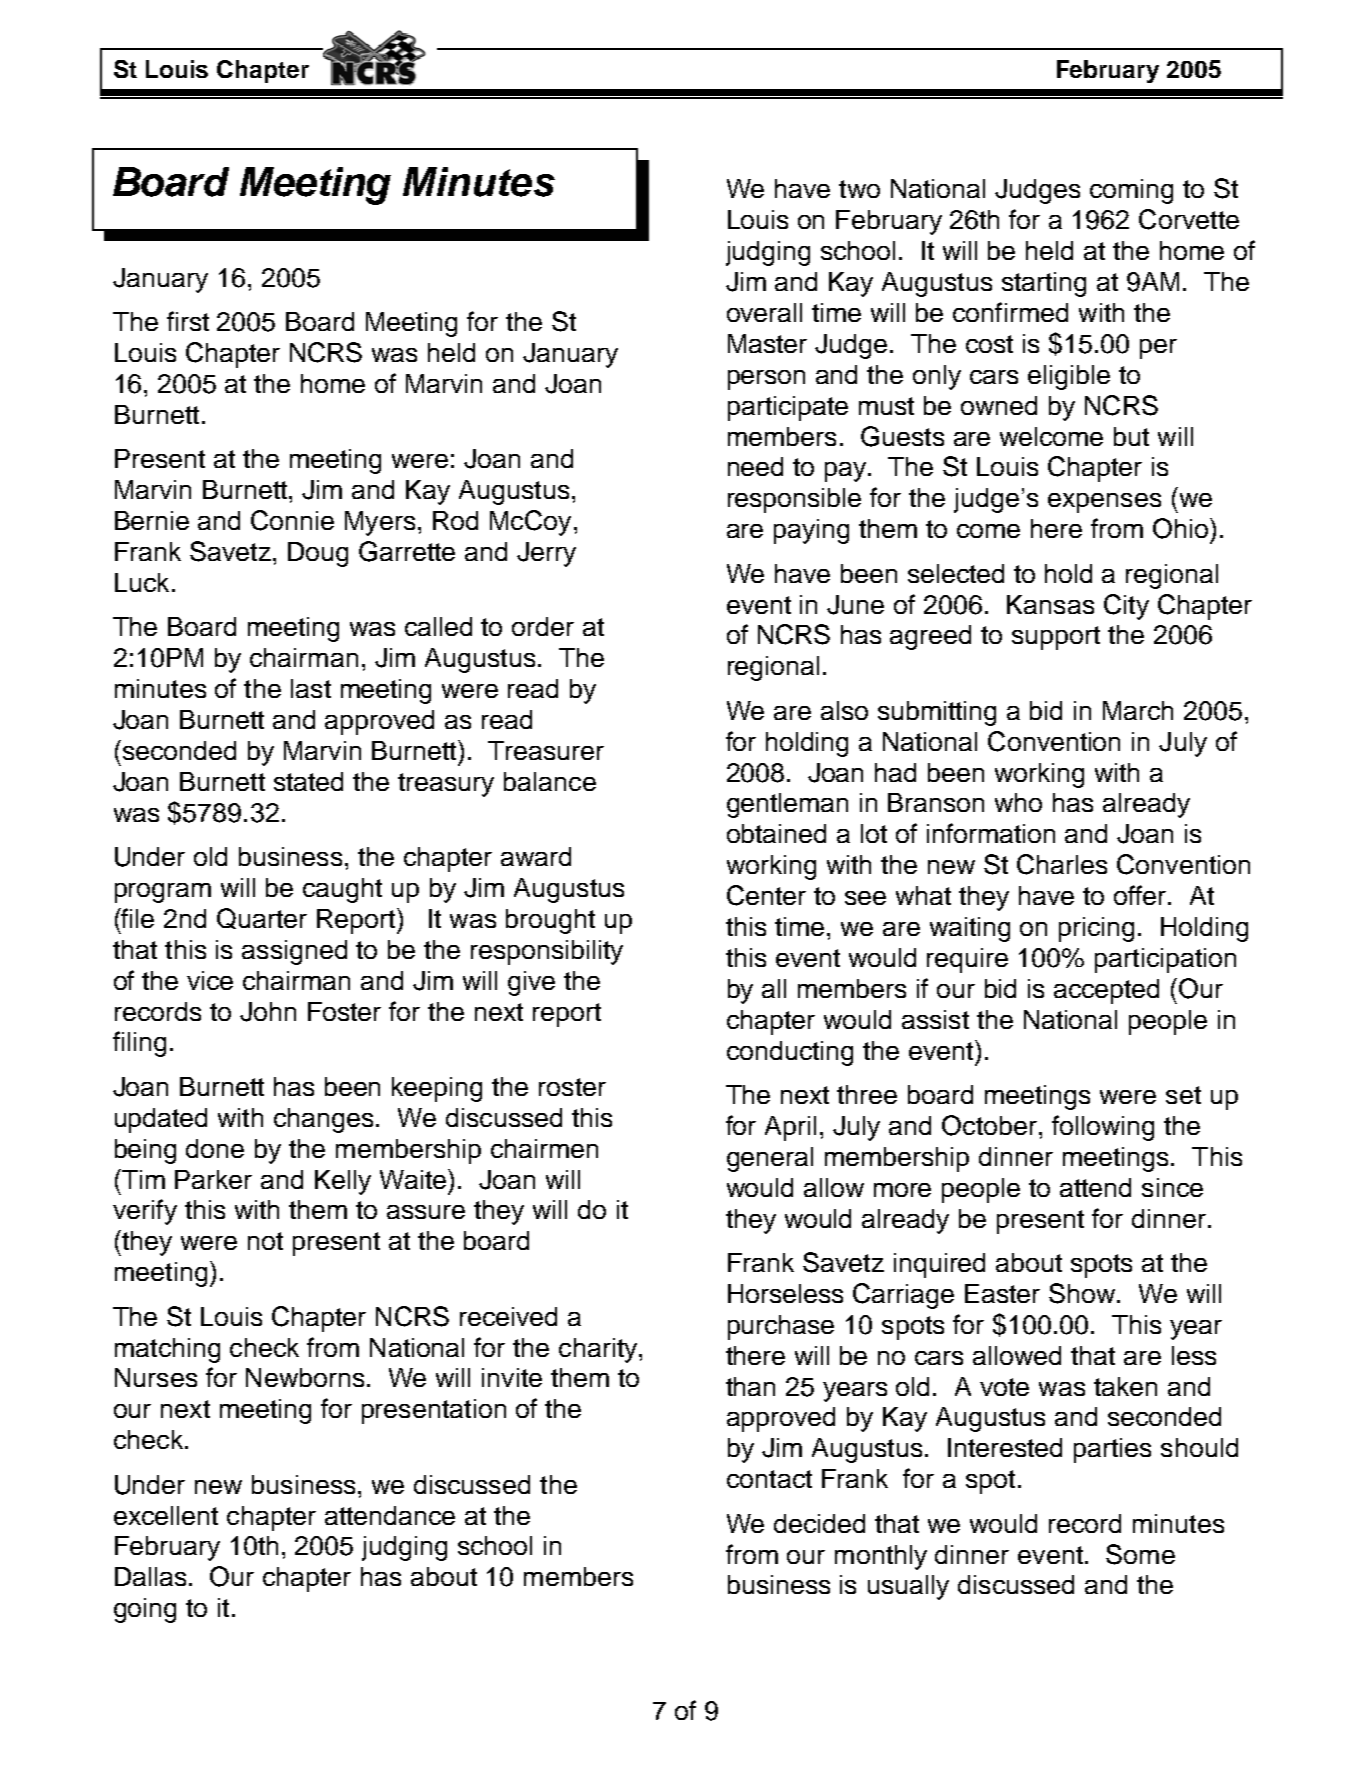 The width and height of the image is (1371, 1774). What do you see at coordinates (572, 1087) in the image?
I see `roster` at bounding box center [572, 1087].
